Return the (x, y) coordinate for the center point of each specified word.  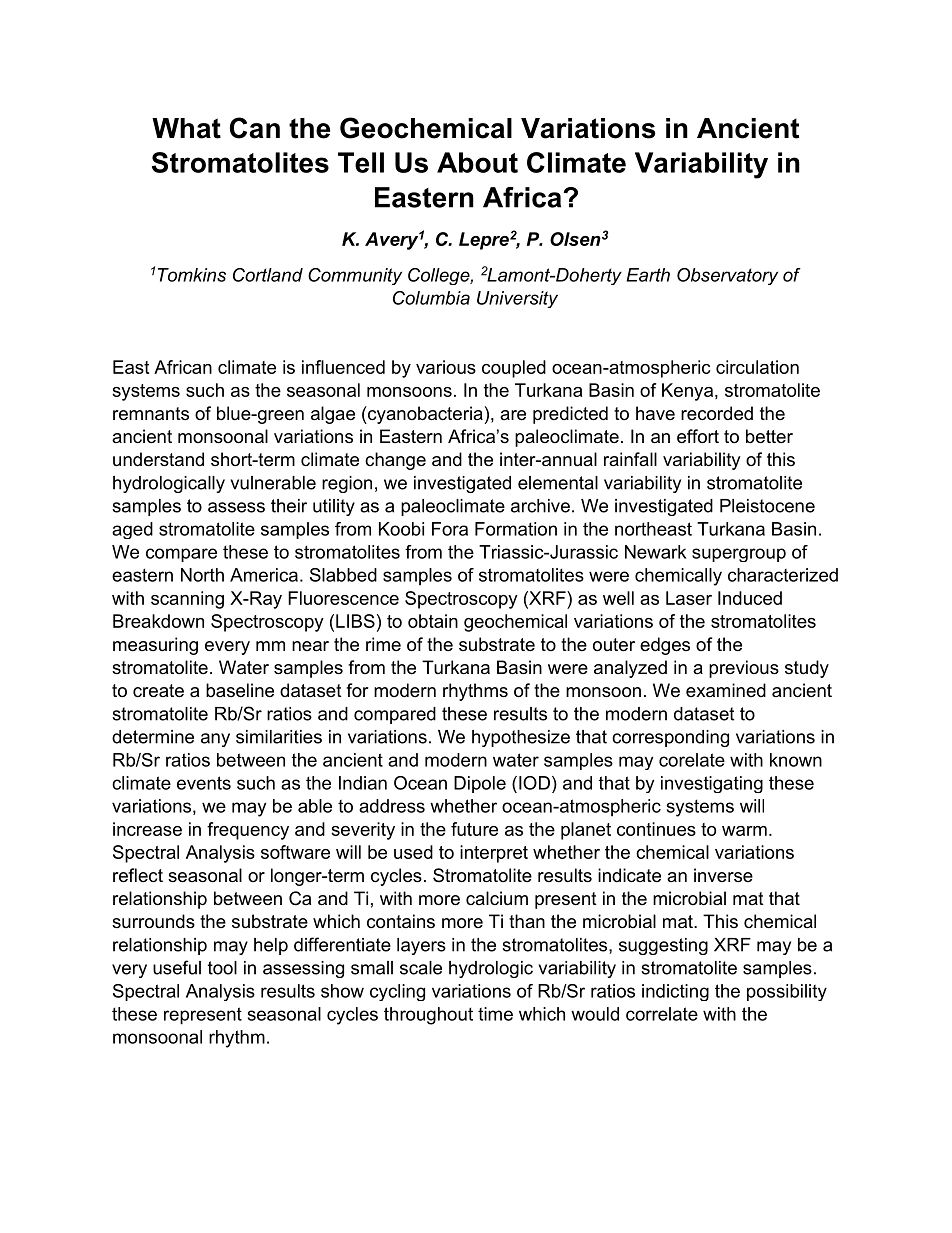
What (186, 128)
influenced (343, 367)
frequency (248, 831)
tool (222, 968)
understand (158, 459)
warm (744, 831)
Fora (450, 529)
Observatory (727, 276)
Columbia (431, 298)
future (474, 829)
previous (744, 669)
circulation (757, 367)
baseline (240, 690)
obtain (433, 621)
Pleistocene (767, 506)
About (477, 162)
